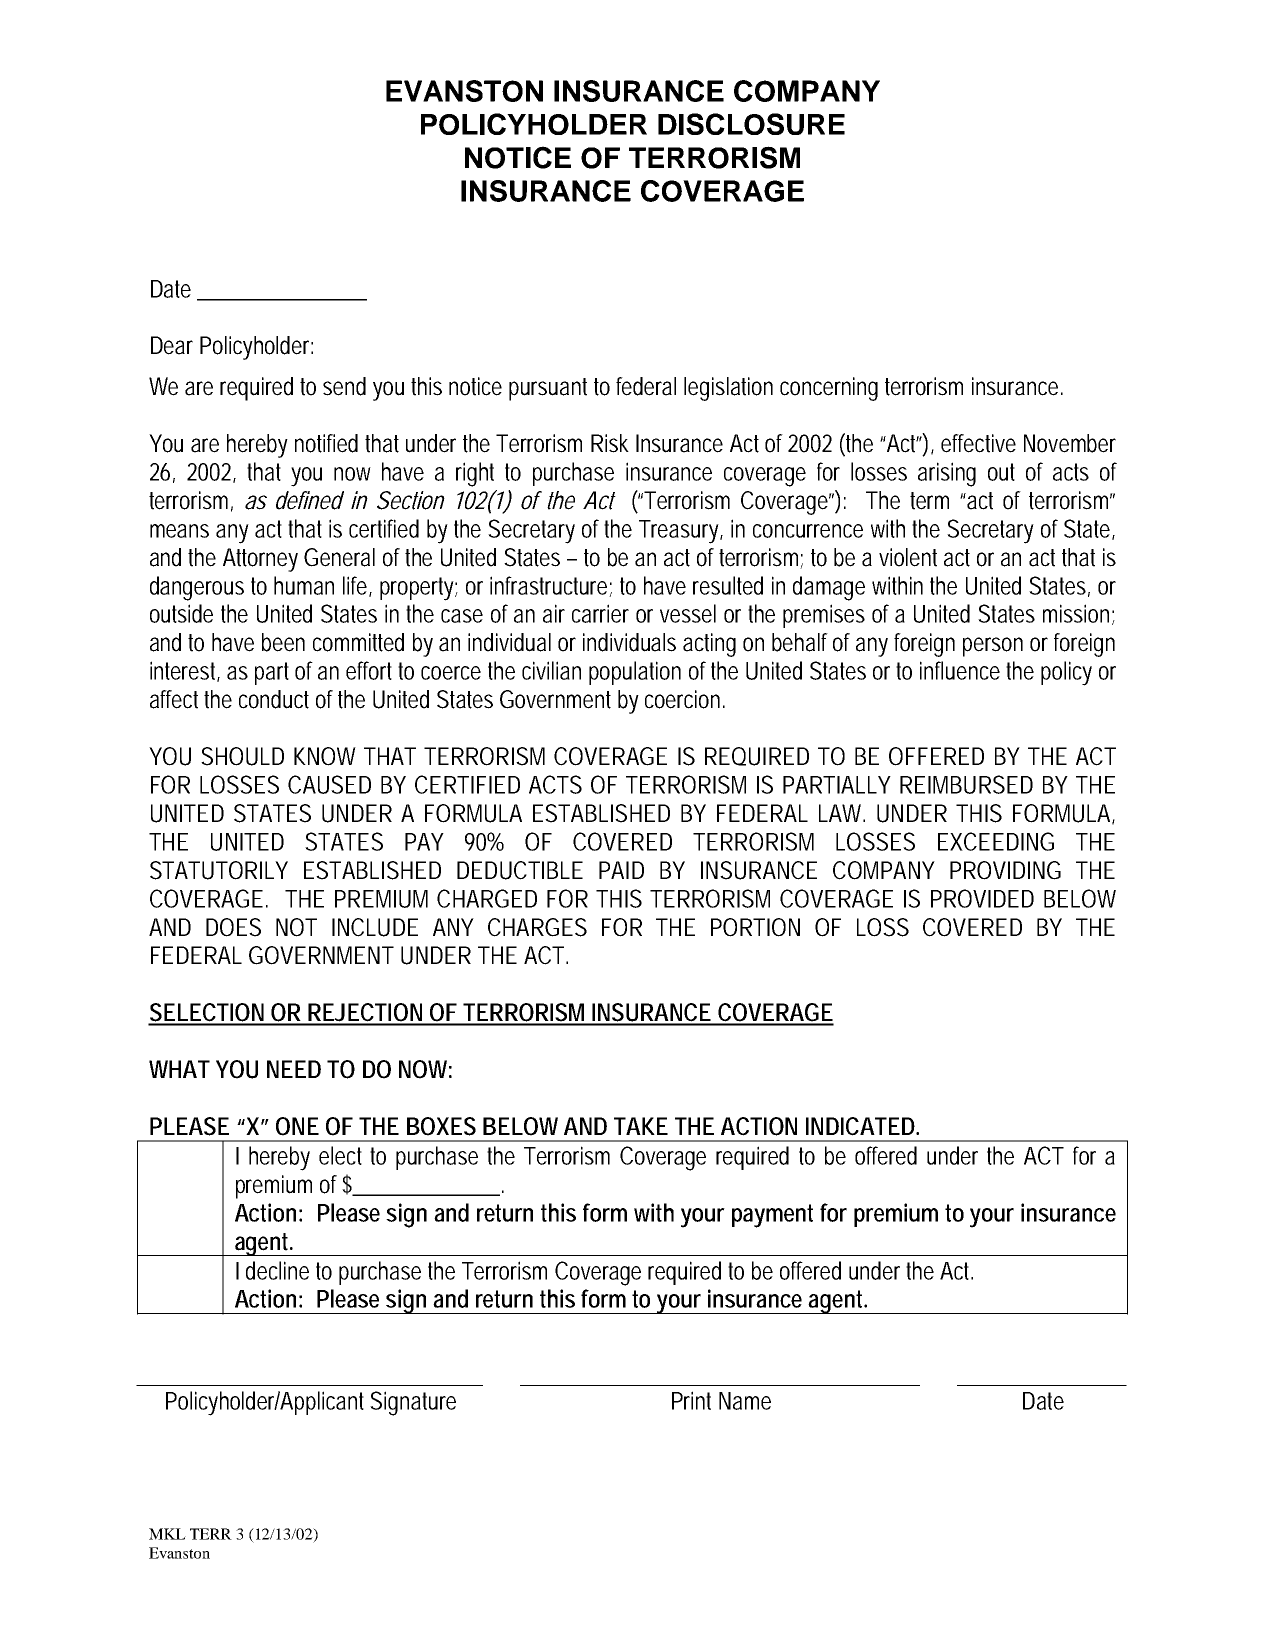 The width and height of the screenshot is (1265, 1637). Describe the element at coordinates (751, 124) in the screenshot. I see `DISCLOSURE` at that location.
